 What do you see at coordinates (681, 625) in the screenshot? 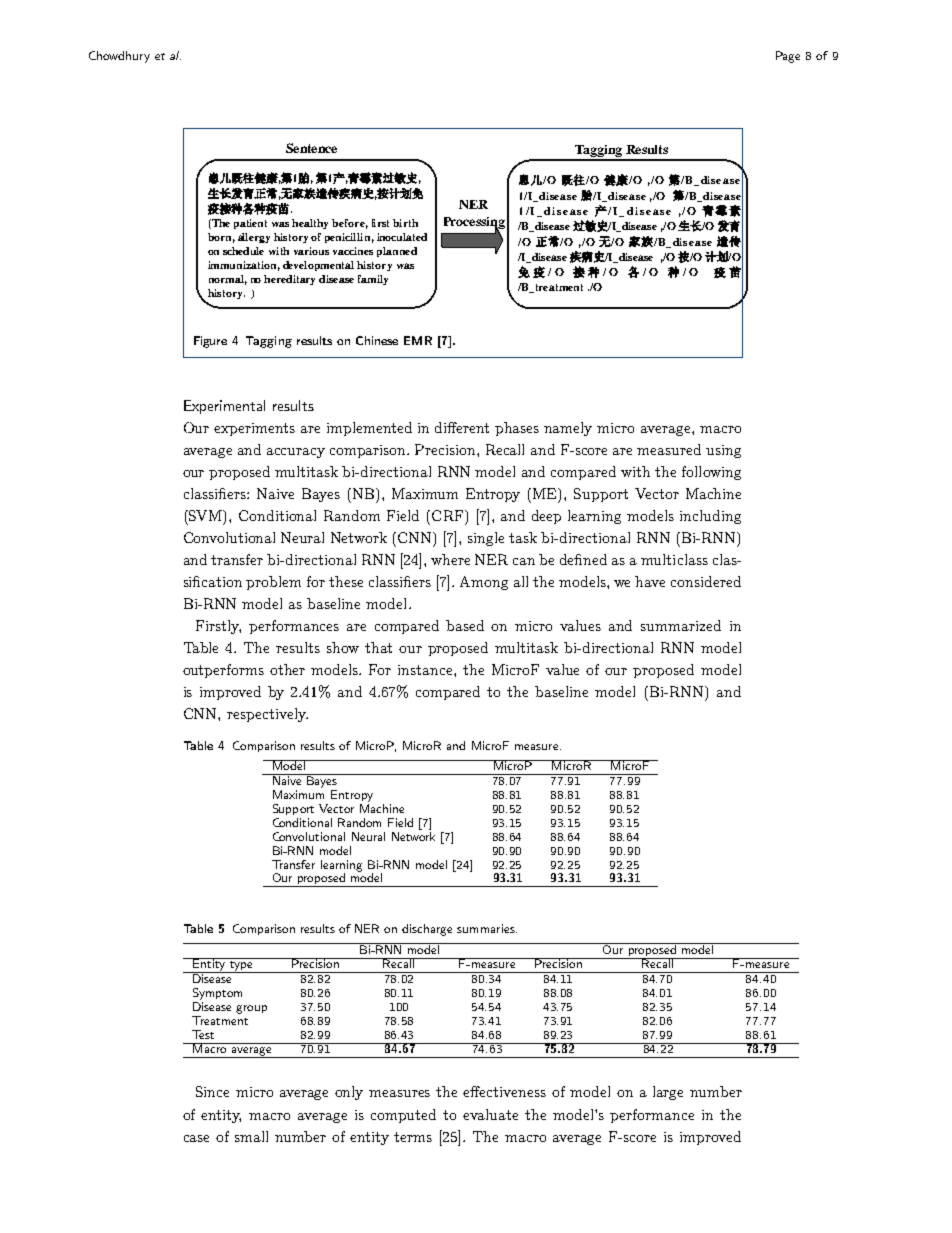
I see `summarized` at bounding box center [681, 625].
